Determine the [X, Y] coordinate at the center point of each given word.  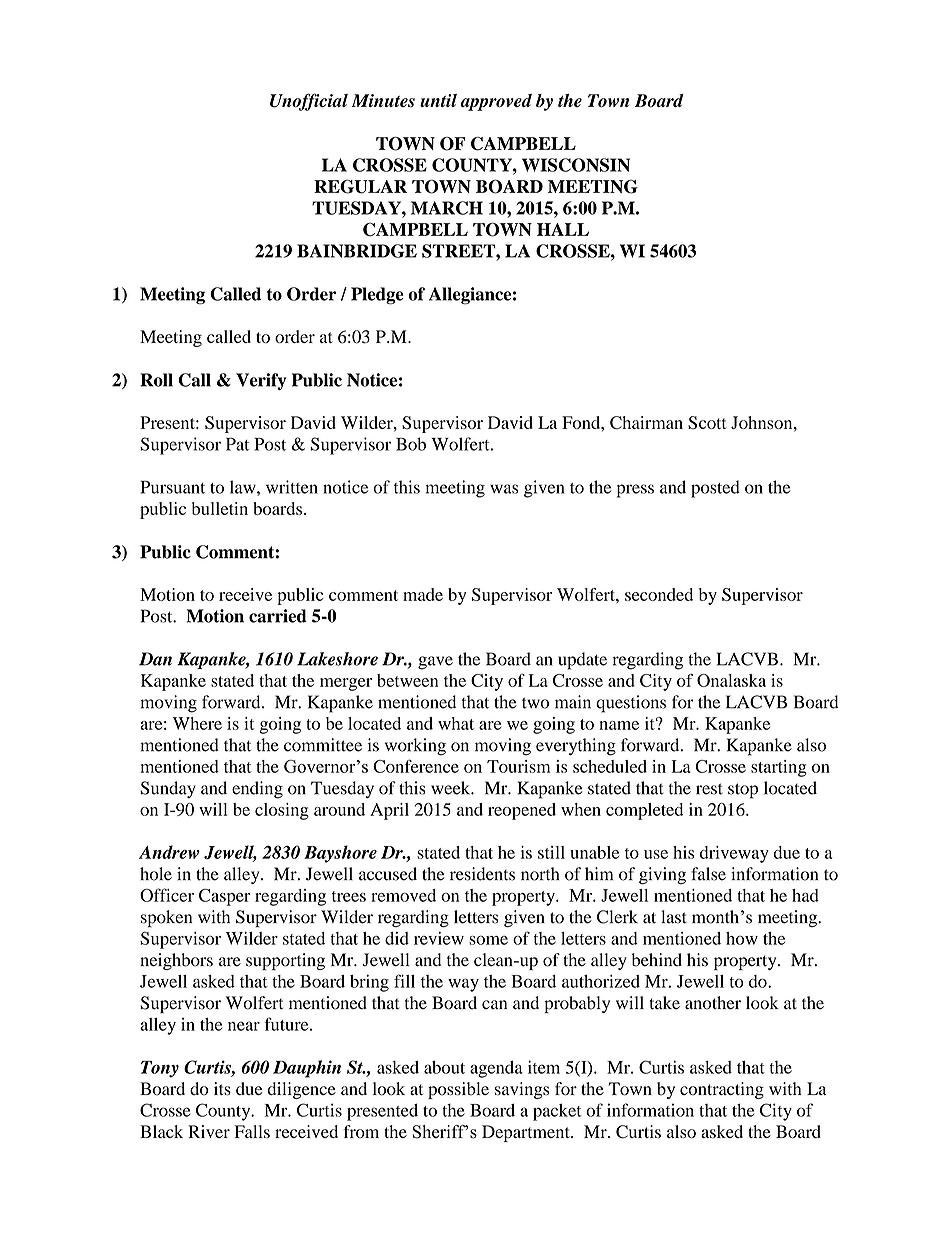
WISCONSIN [576, 165]
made [423, 594]
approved [496, 102]
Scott [707, 422]
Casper [224, 897]
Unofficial [309, 102]
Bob [411, 444]
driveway [734, 854]
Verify [261, 381]
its [222, 1089]
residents [482, 874]
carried [278, 616]
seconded [659, 594]
